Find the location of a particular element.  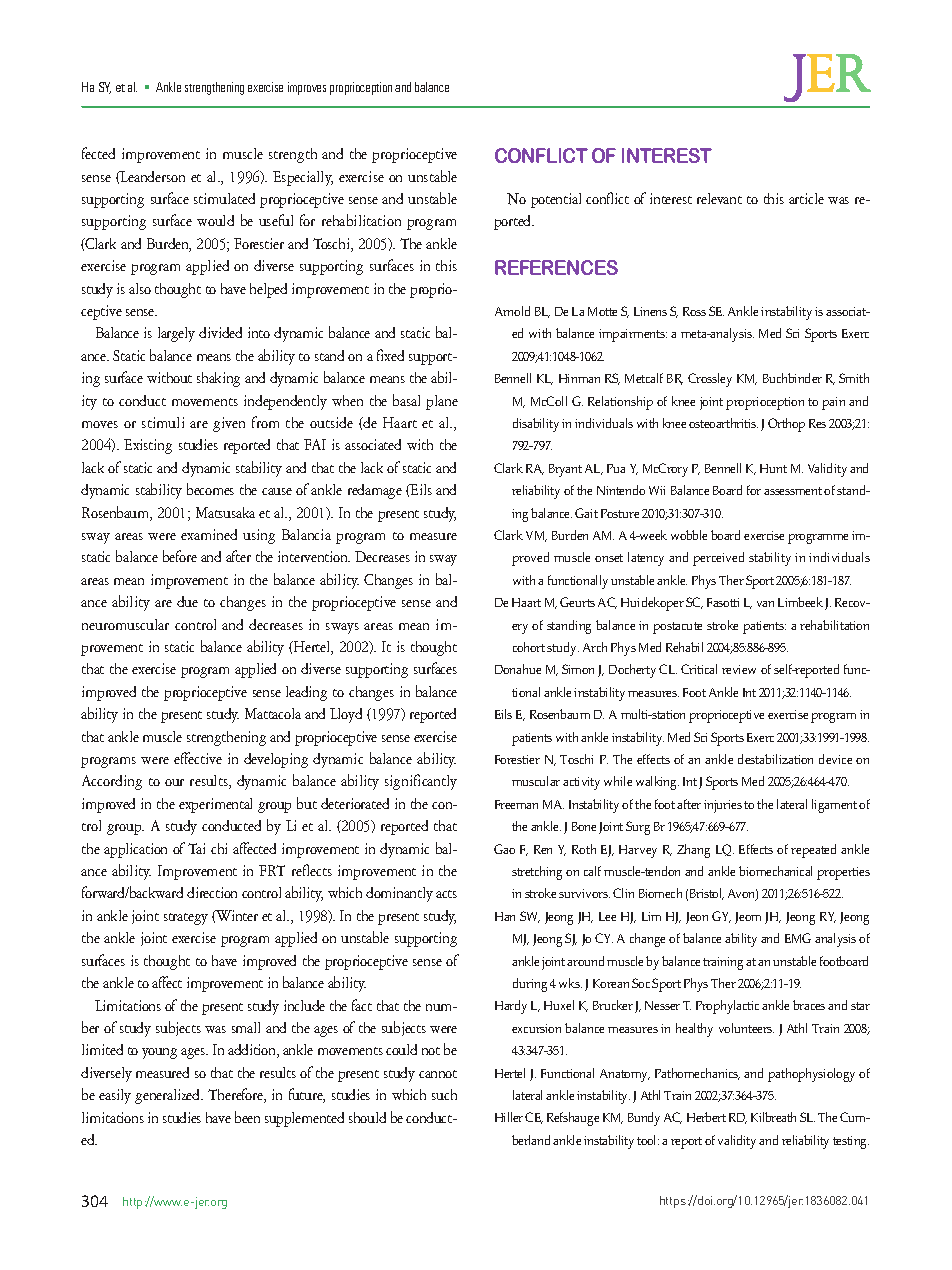

review is located at coordinates (739, 669).
